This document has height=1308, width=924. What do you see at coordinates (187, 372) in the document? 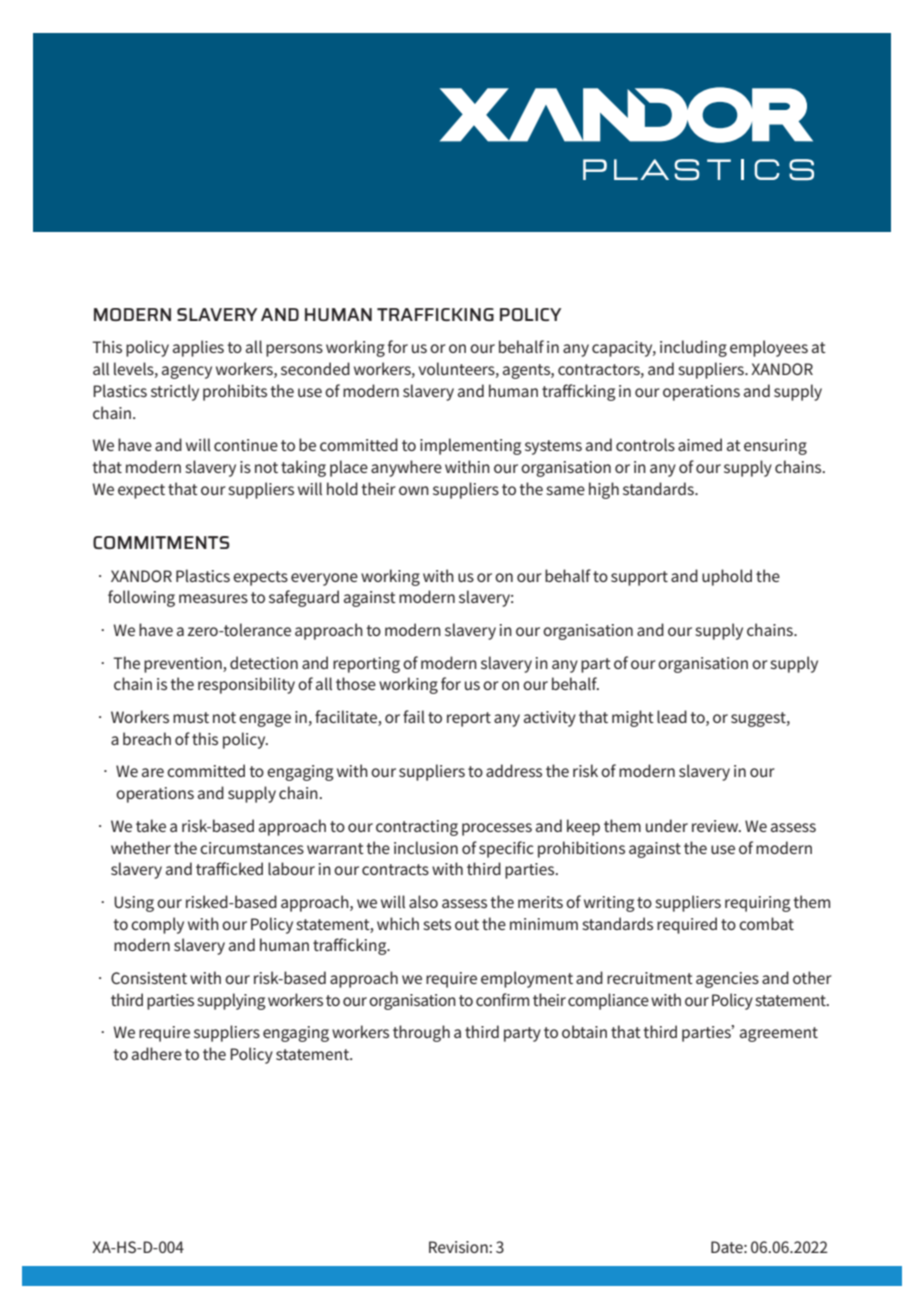
I see `agency` at bounding box center [187, 372].
